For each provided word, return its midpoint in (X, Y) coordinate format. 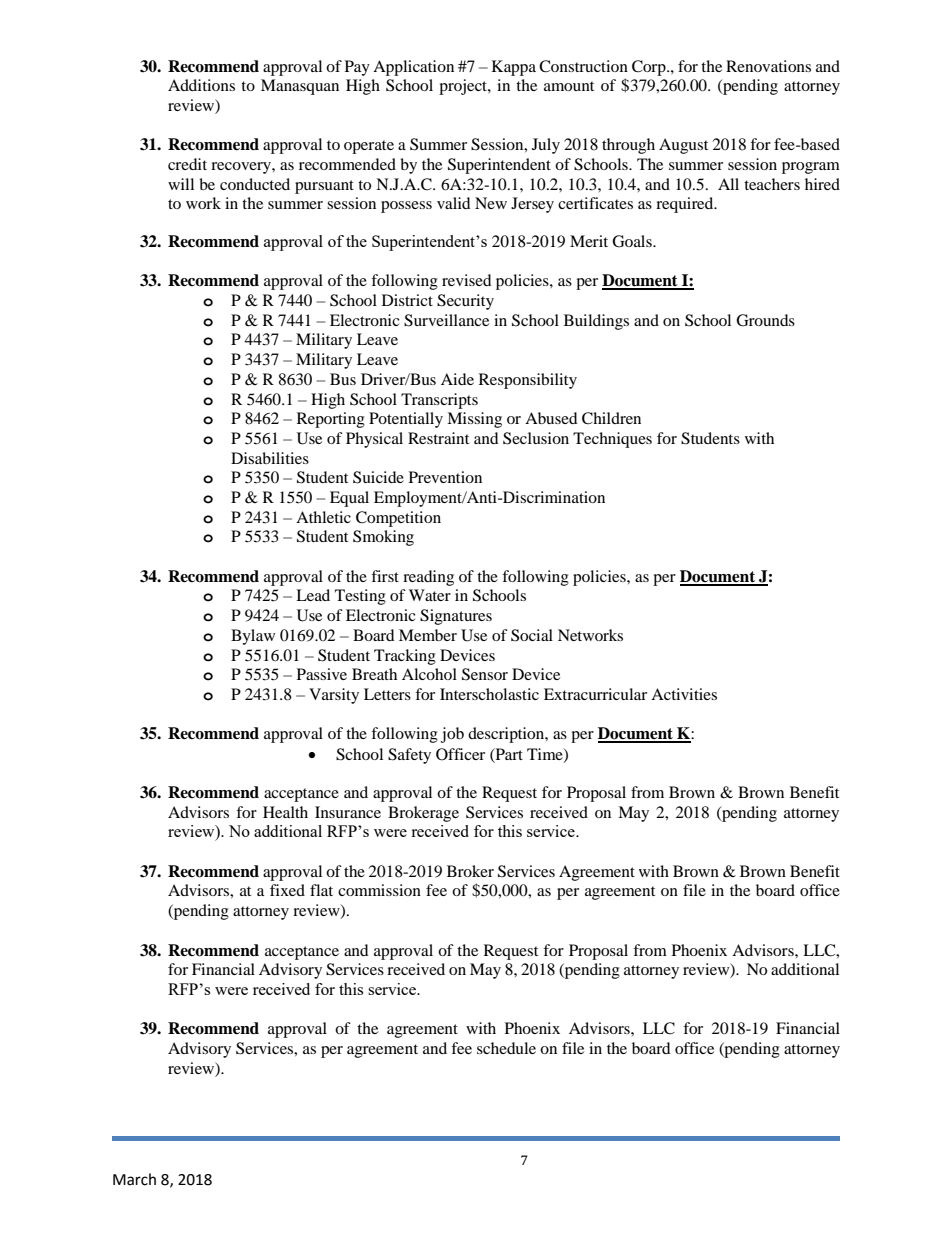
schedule (506, 1048)
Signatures (456, 617)
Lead (313, 595)
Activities (684, 694)
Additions (201, 85)
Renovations (768, 66)
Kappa (514, 68)
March (134, 1179)
